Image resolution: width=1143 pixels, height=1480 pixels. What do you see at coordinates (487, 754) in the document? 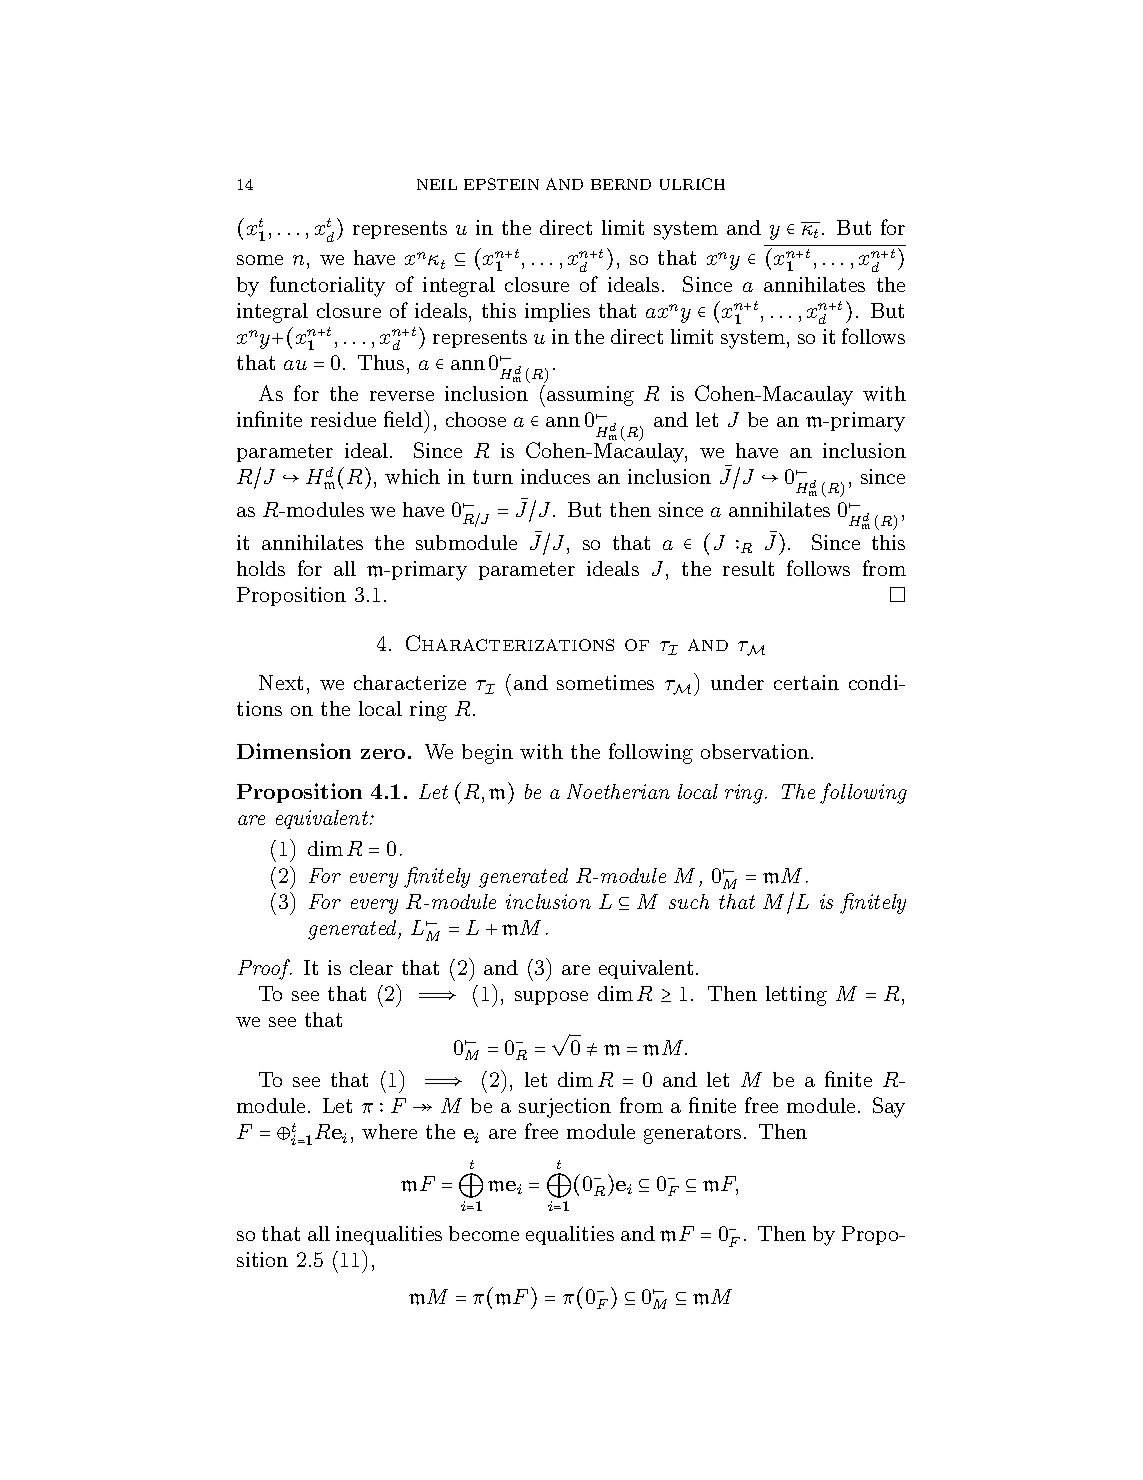
I see `begin` at bounding box center [487, 754].
